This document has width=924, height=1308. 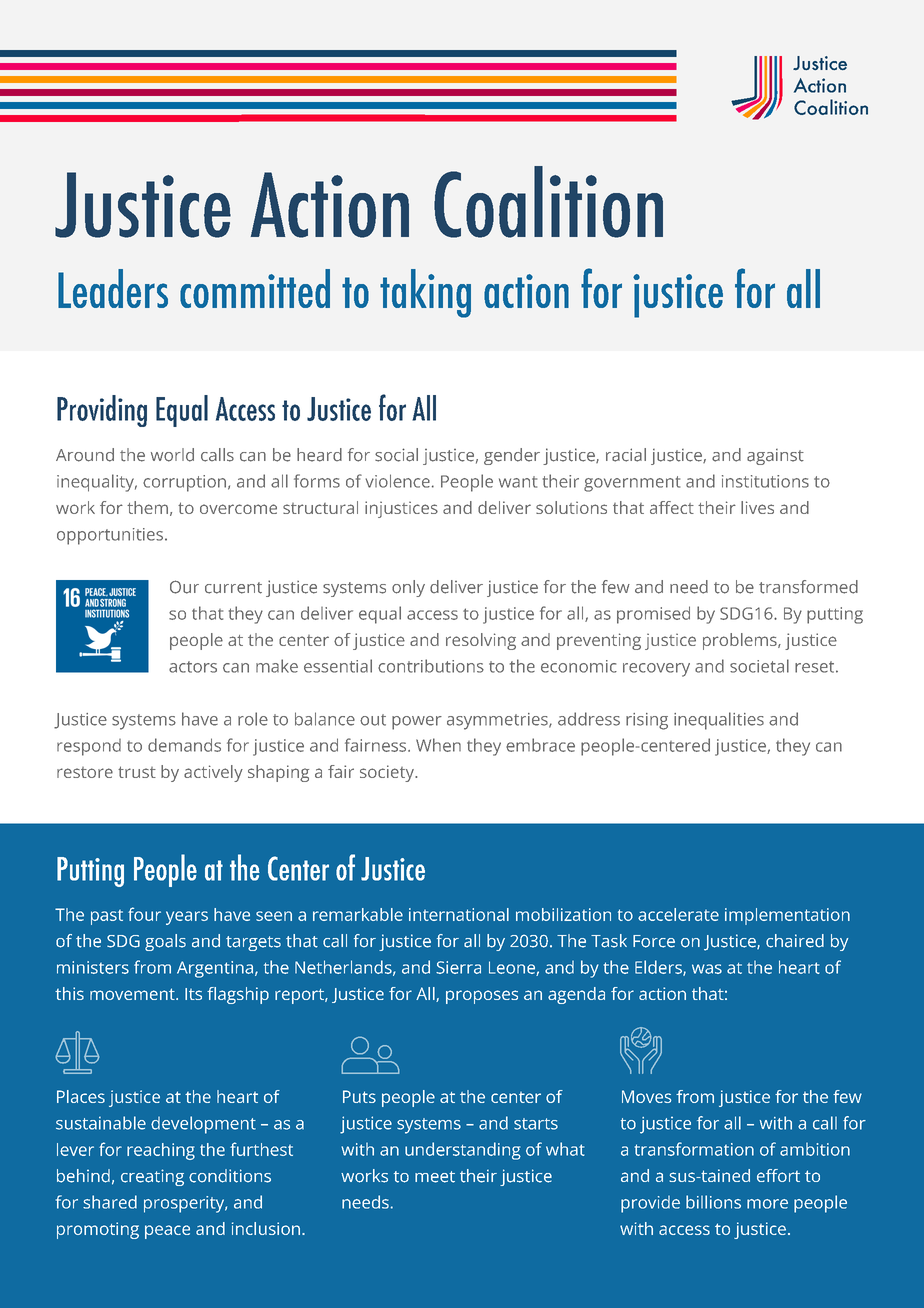 What do you see at coordinates (435, 1177) in the document?
I see `meet` at bounding box center [435, 1177].
